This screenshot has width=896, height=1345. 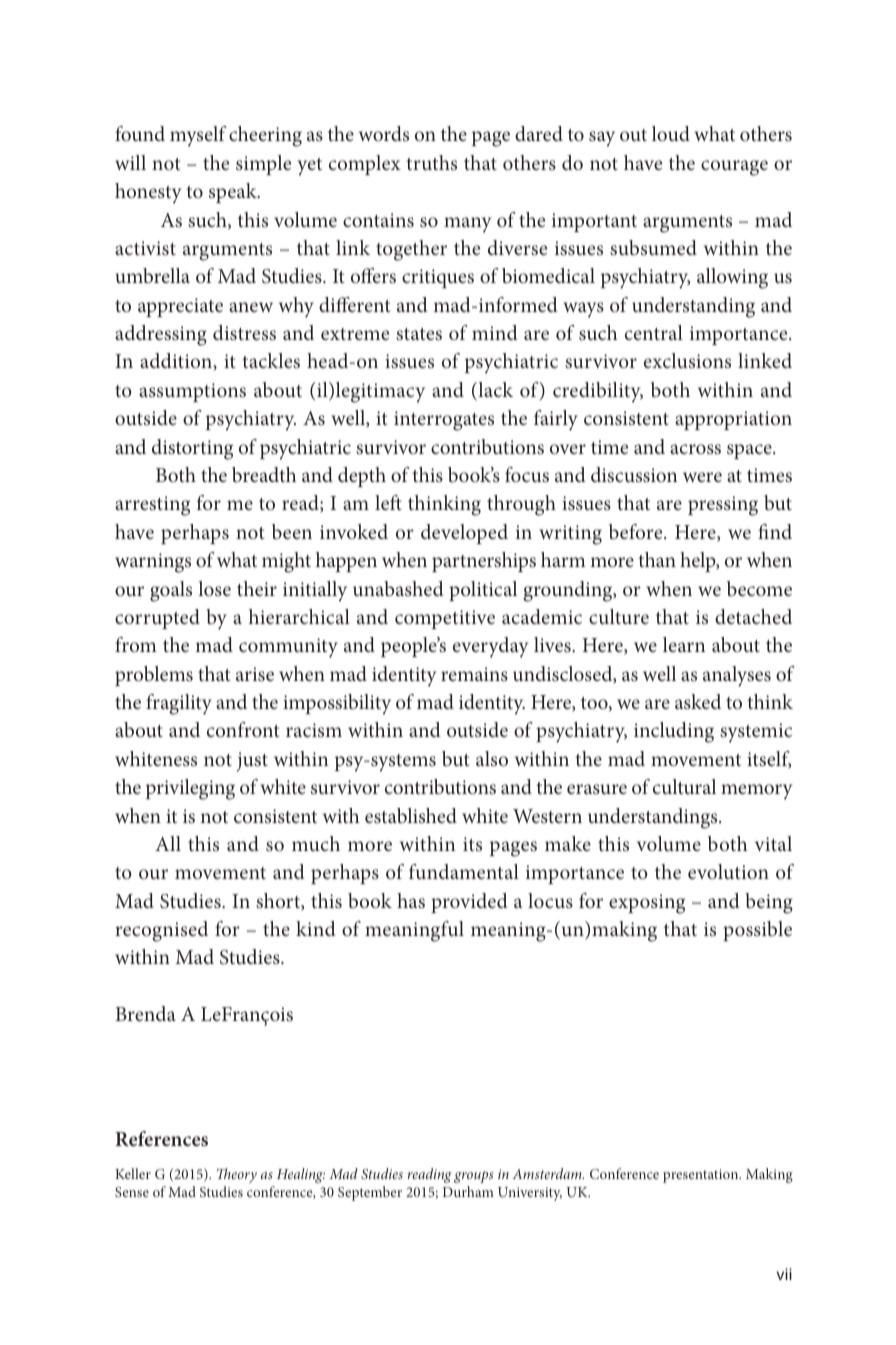 What do you see at coordinates (161, 931) in the screenshot?
I see `recognised` at bounding box center [161, 931].
